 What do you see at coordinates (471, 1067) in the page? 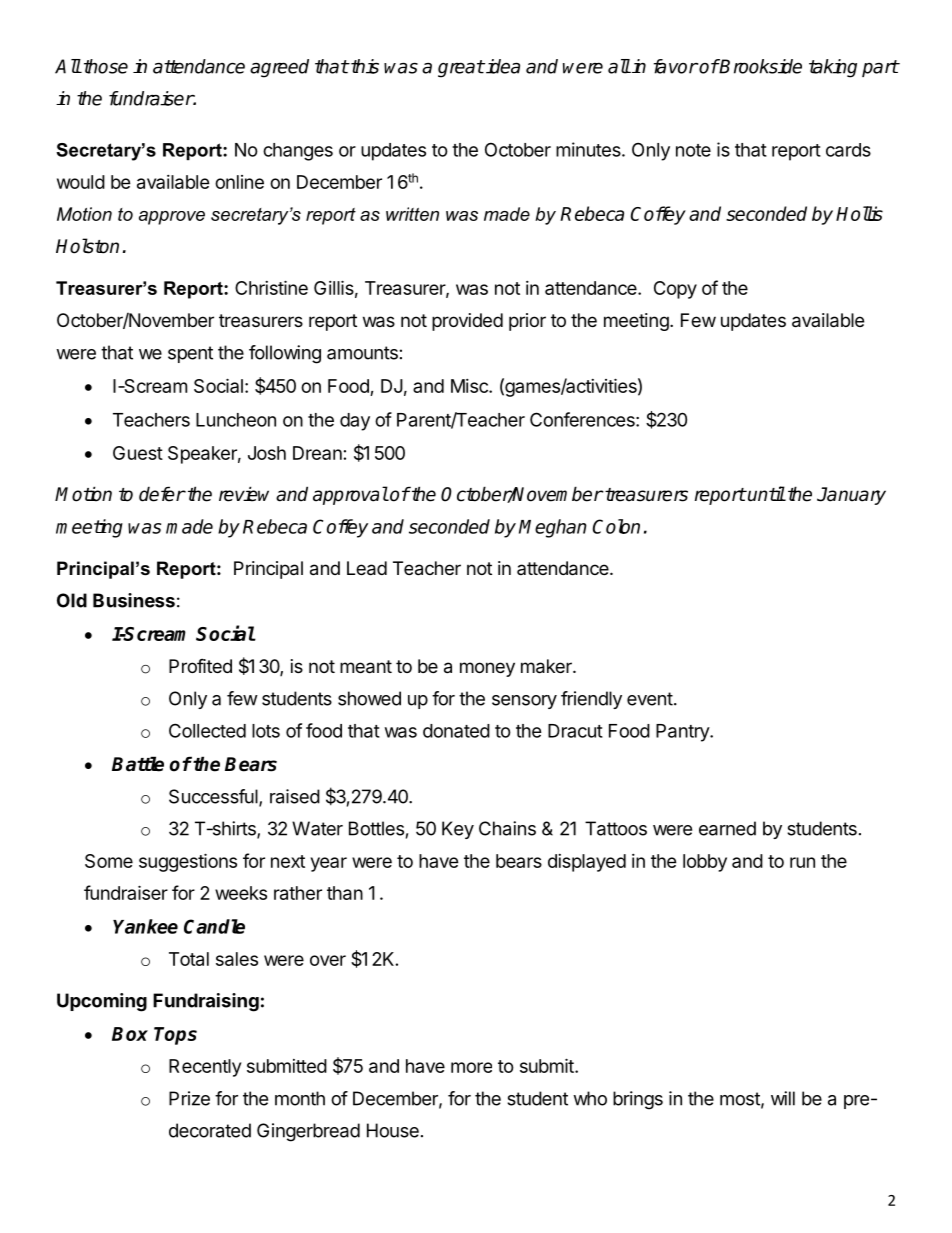
I see `more` at bounding box center [471, 1067].
